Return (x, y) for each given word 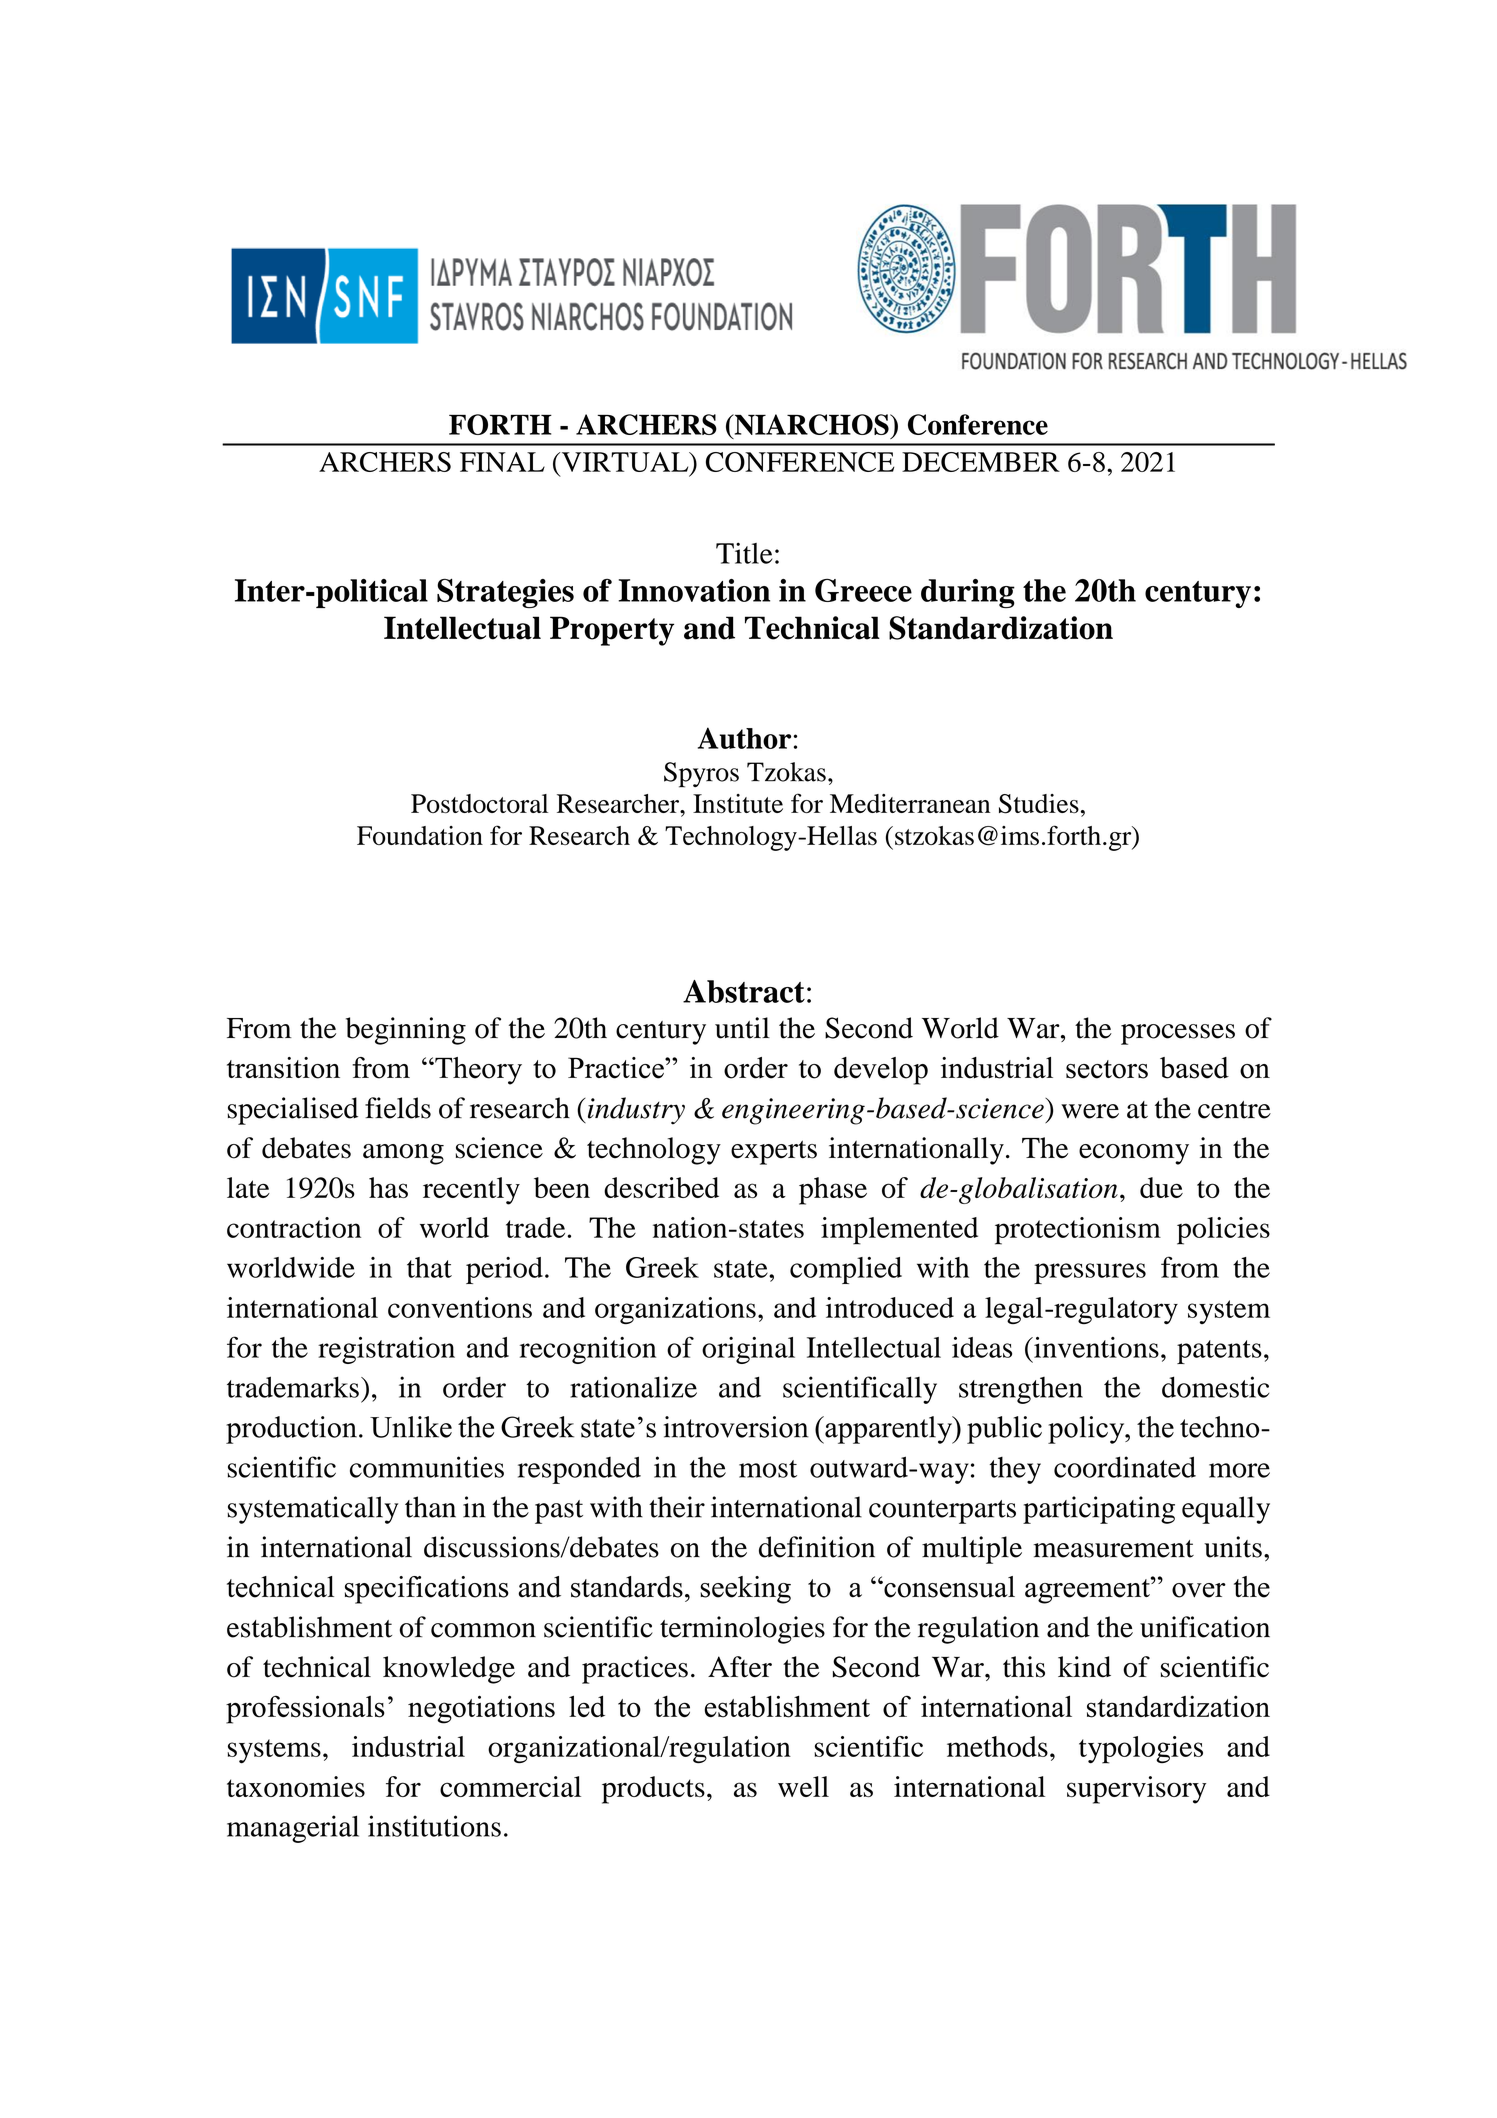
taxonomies (296, 1786)
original (748, 1350)
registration (386, 1350)
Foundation (420, 835)
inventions (1095, 1347)
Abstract (744, 991)
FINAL (502, 462)
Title (744, 553)
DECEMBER (981, 462)
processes (1178, 1034)
